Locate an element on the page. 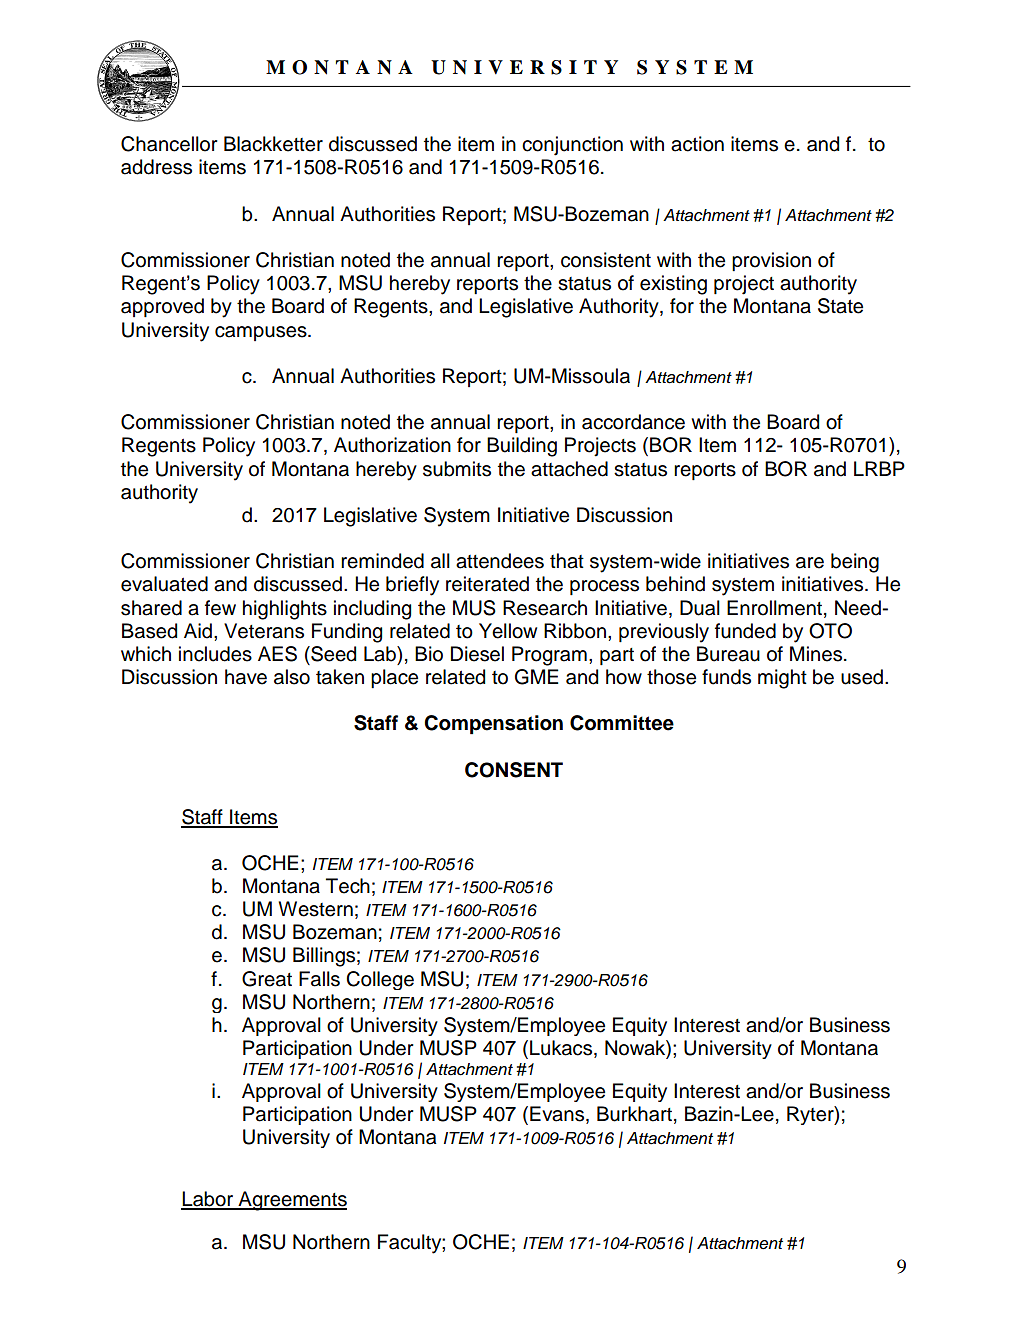 The width and height of the page is (1028, 1330). have is located at coordinates (246, 677).
